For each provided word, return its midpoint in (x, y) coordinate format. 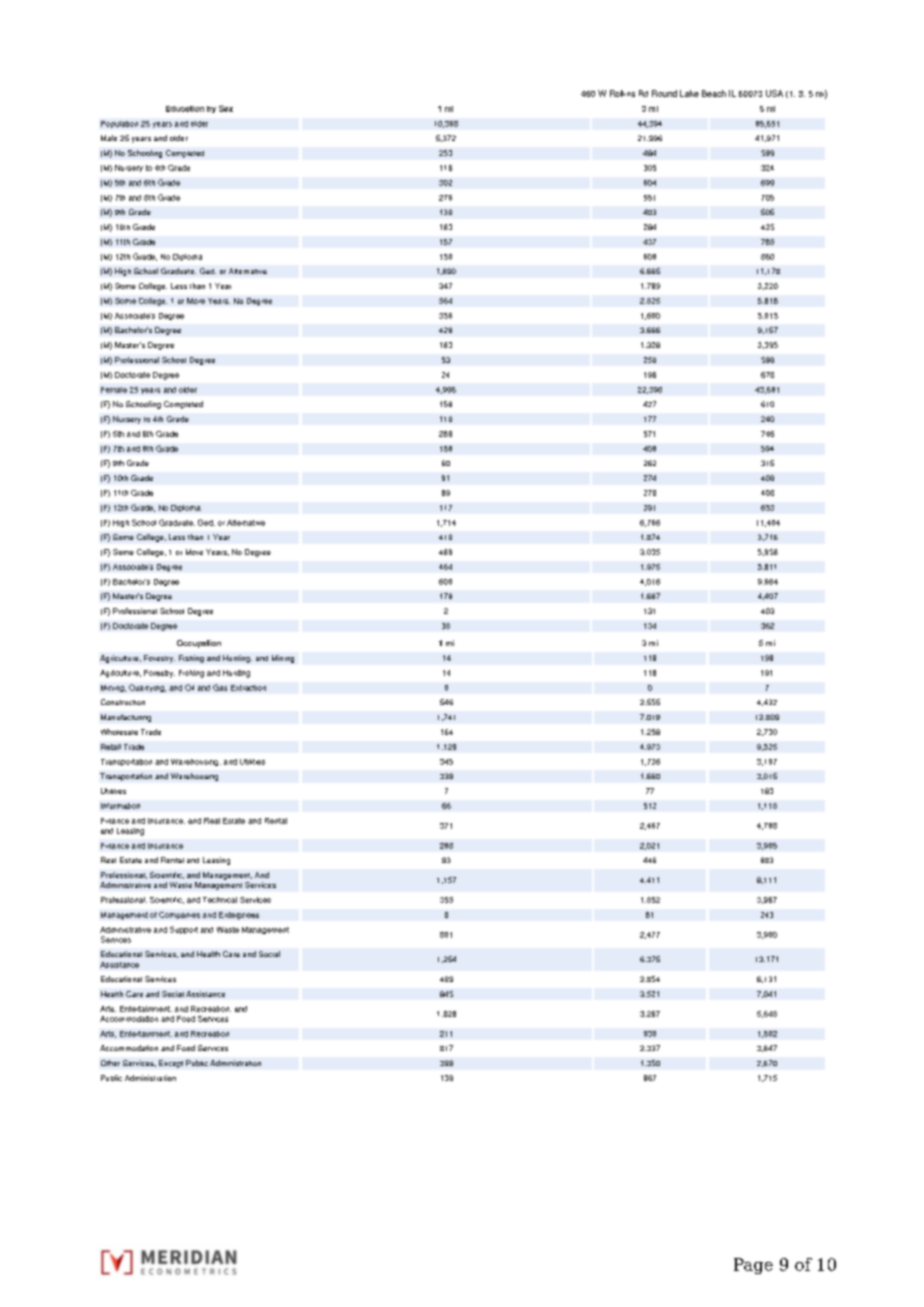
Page (753, 1266)
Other (110, 1063)
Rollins (622, 93)
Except (171, 1064)
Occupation (199, 644)
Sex (226, 108)
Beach (714, 93)
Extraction (248, 688)
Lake (689, 93)
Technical (220, 900)
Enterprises (239, 916)
